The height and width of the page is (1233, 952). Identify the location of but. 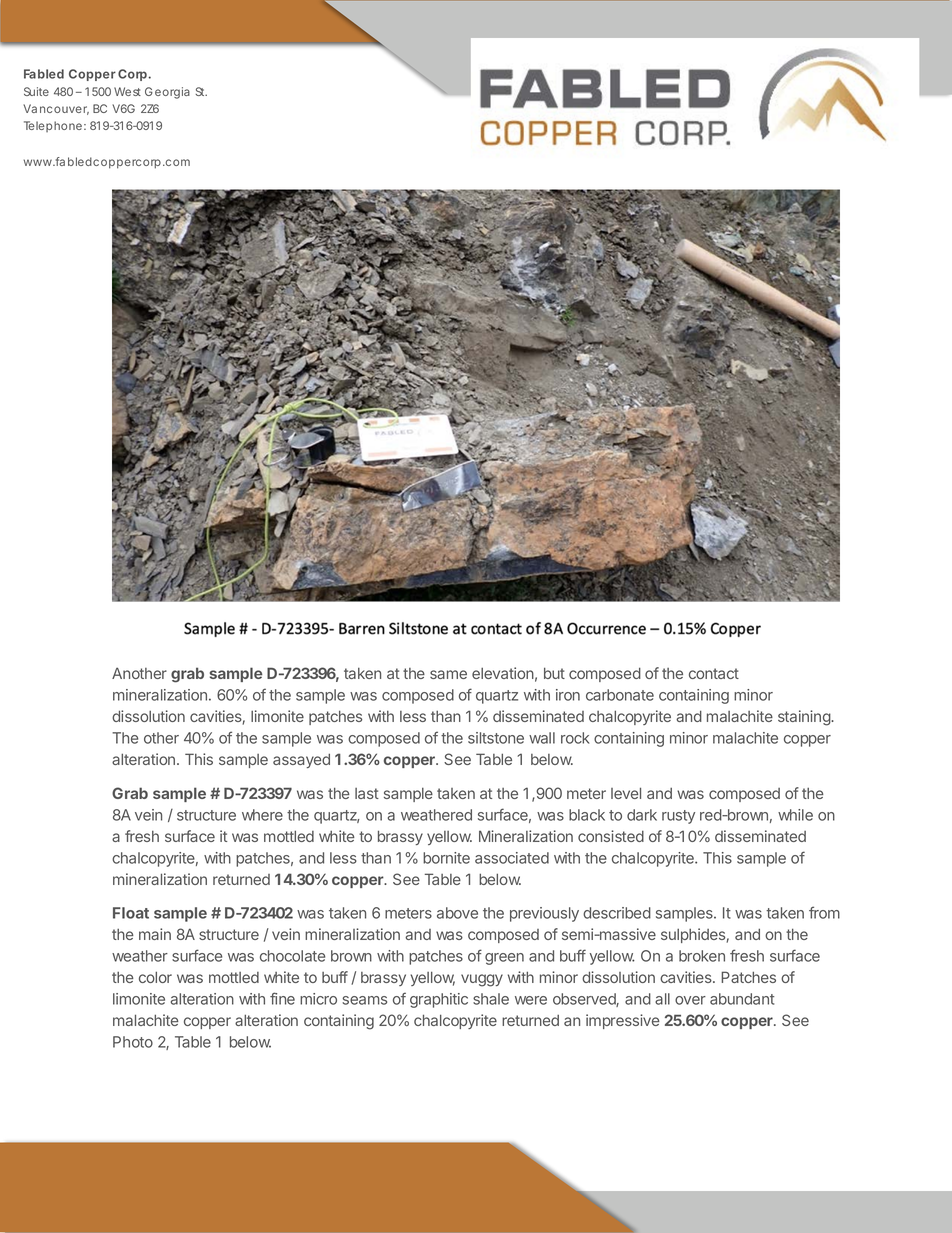
(554, 673).
